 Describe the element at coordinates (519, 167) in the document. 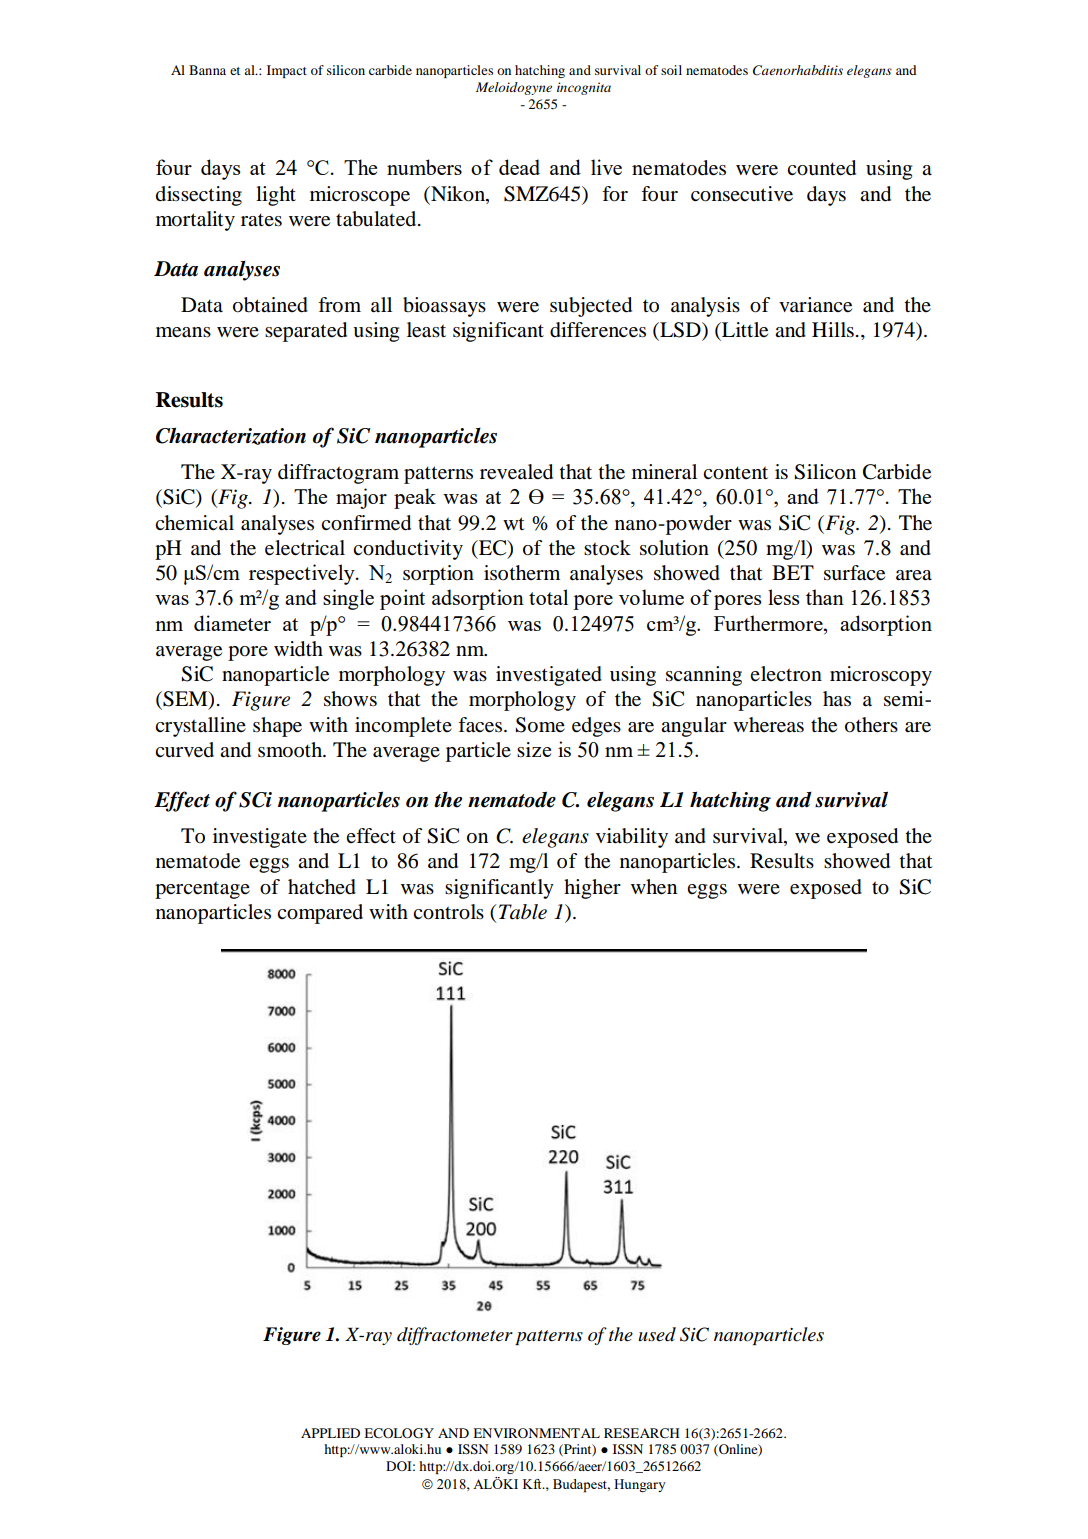

I see `dead` at that location.
